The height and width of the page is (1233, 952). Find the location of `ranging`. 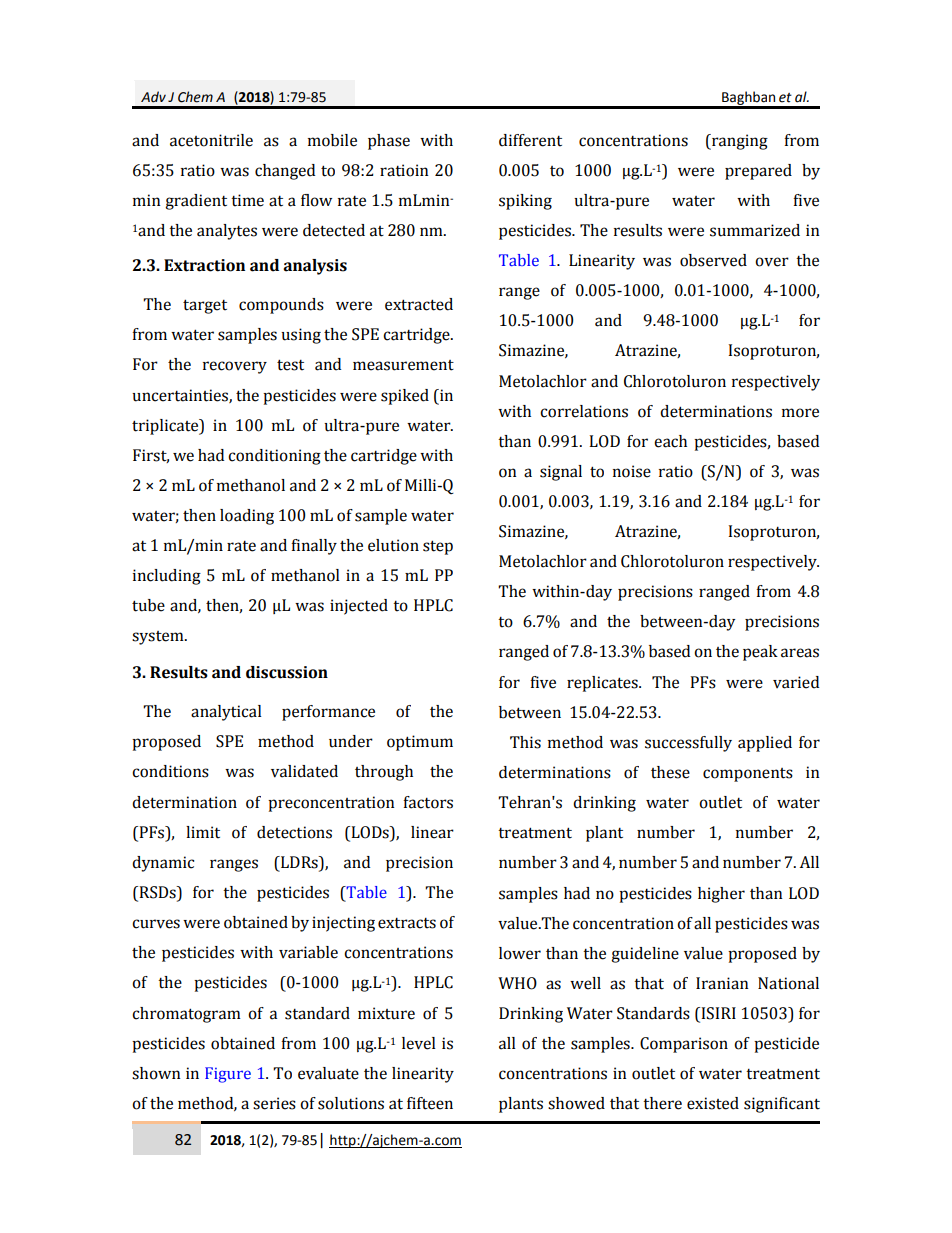

ranging is located at coordinates (739, 142).
